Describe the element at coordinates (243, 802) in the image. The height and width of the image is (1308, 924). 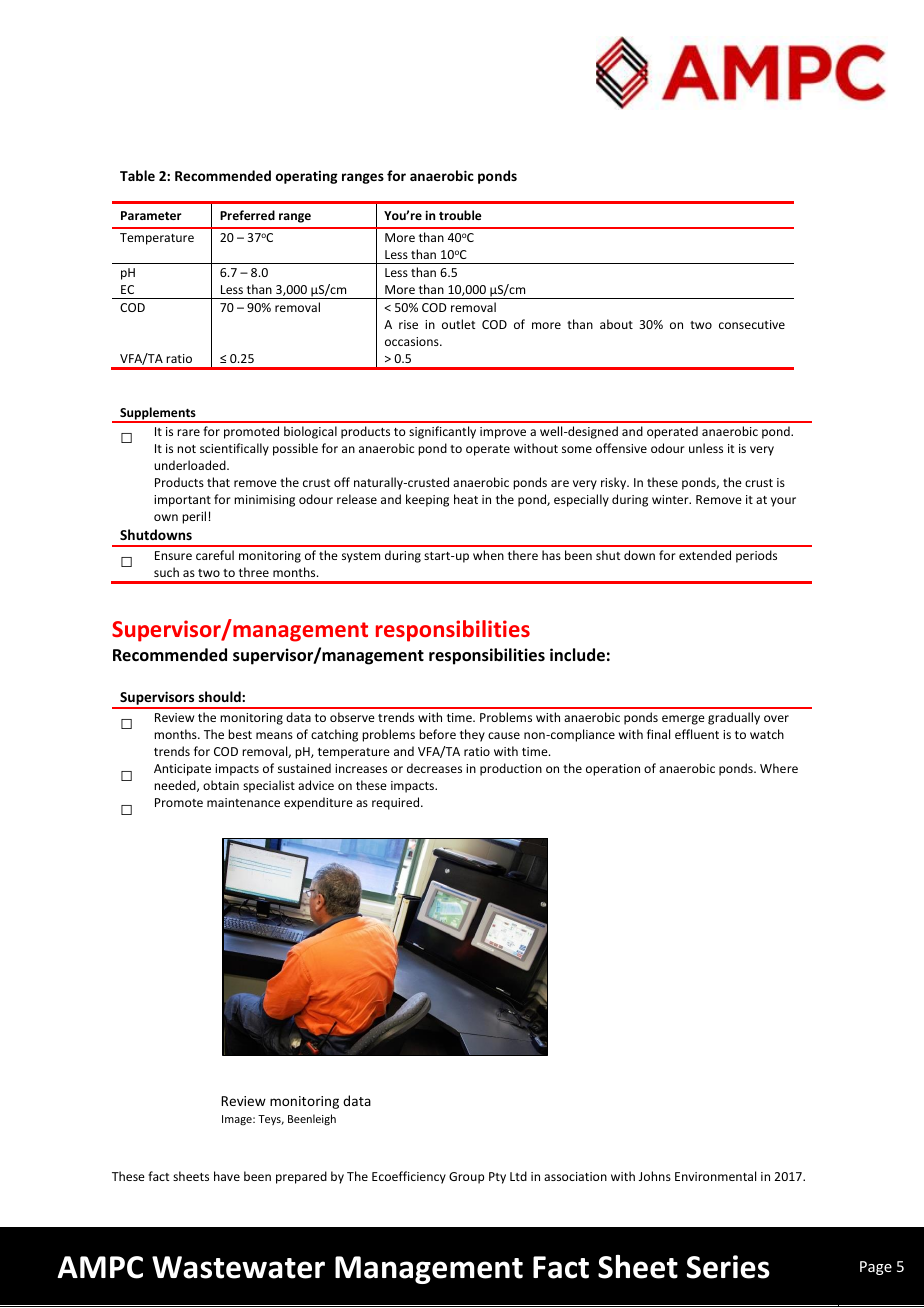
I see `maintenance` at that location.
